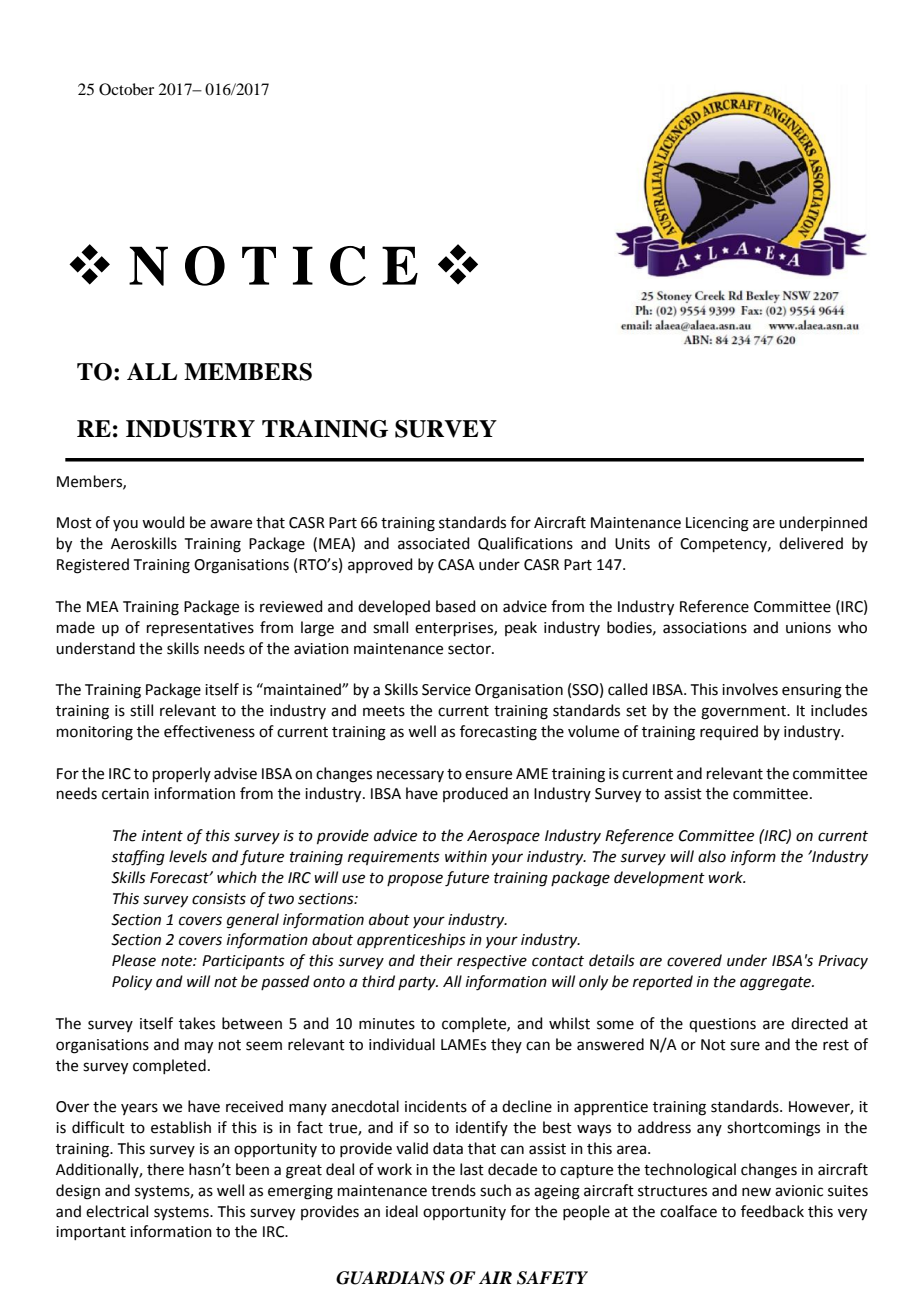 This screenshot has height=1309, width=924. I want to click on electrical, so click(117, 1211).
